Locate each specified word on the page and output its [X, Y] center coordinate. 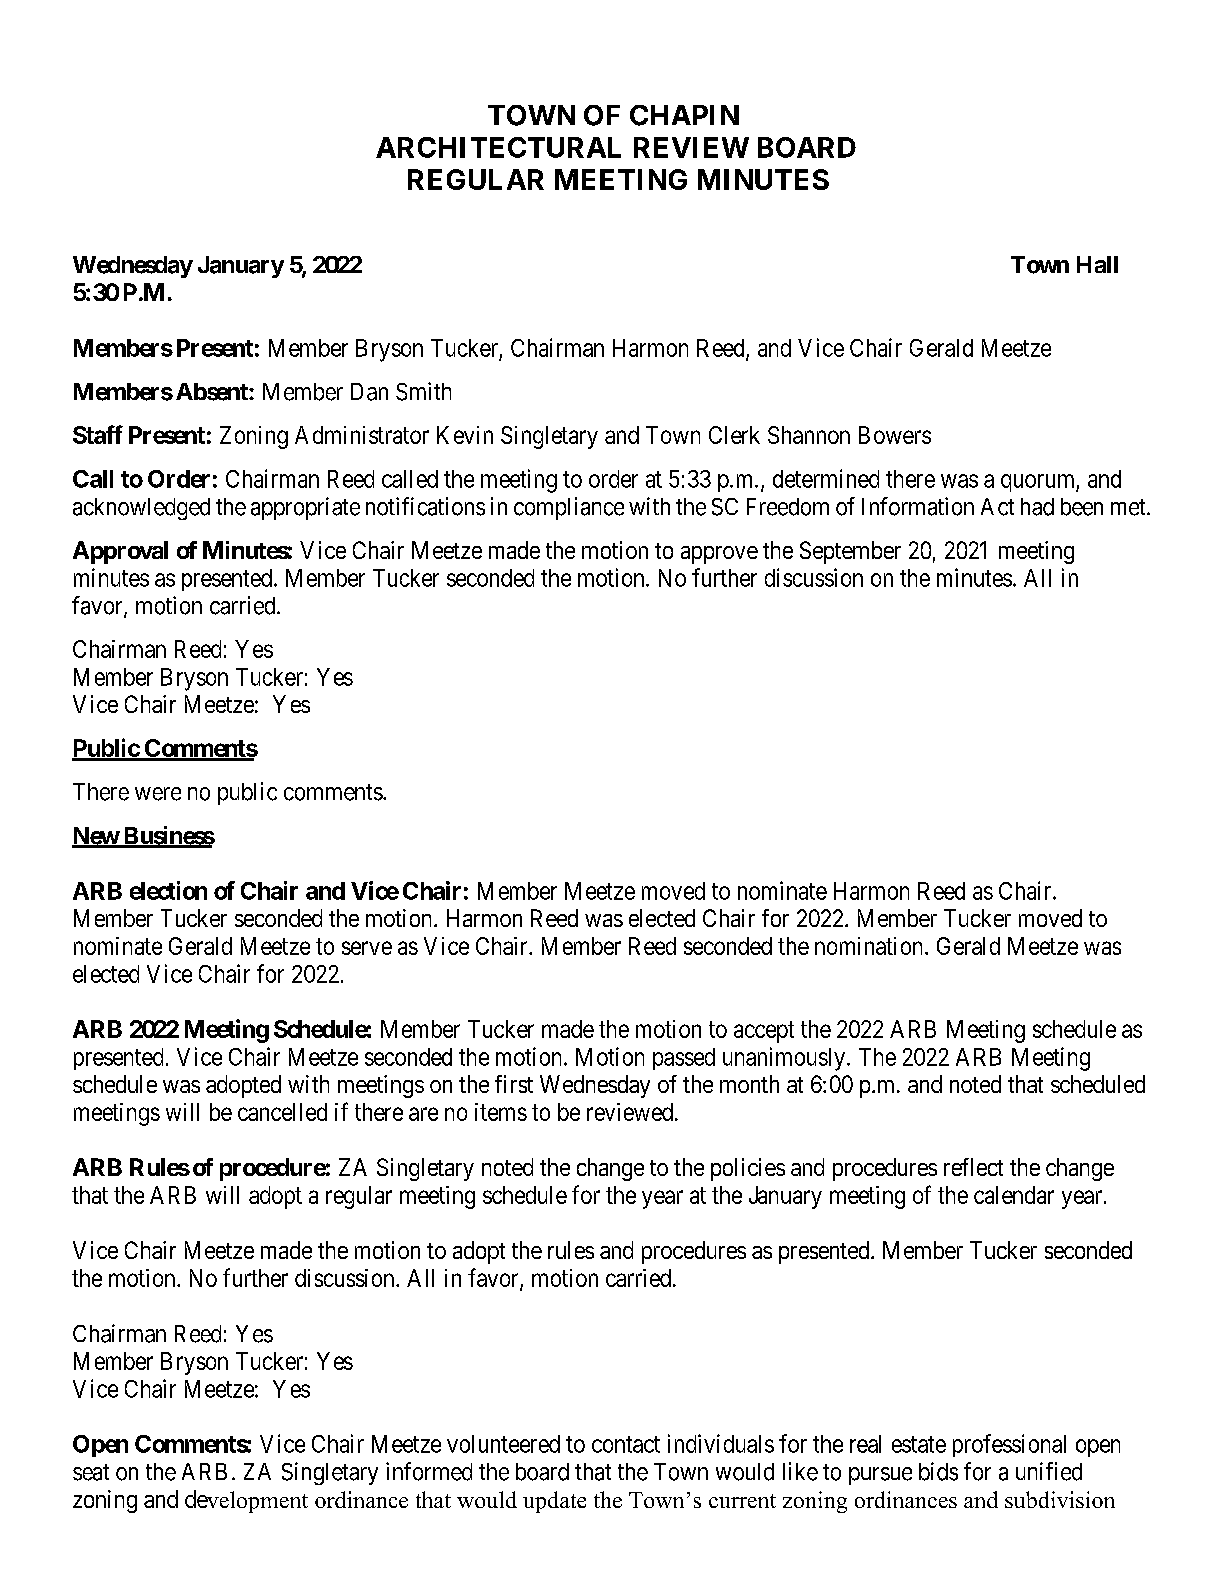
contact [626, 1444]
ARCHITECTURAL [498, 147]
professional [1009, 1445]
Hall [1097, 264]
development [246, 1501]
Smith [423, 391]
